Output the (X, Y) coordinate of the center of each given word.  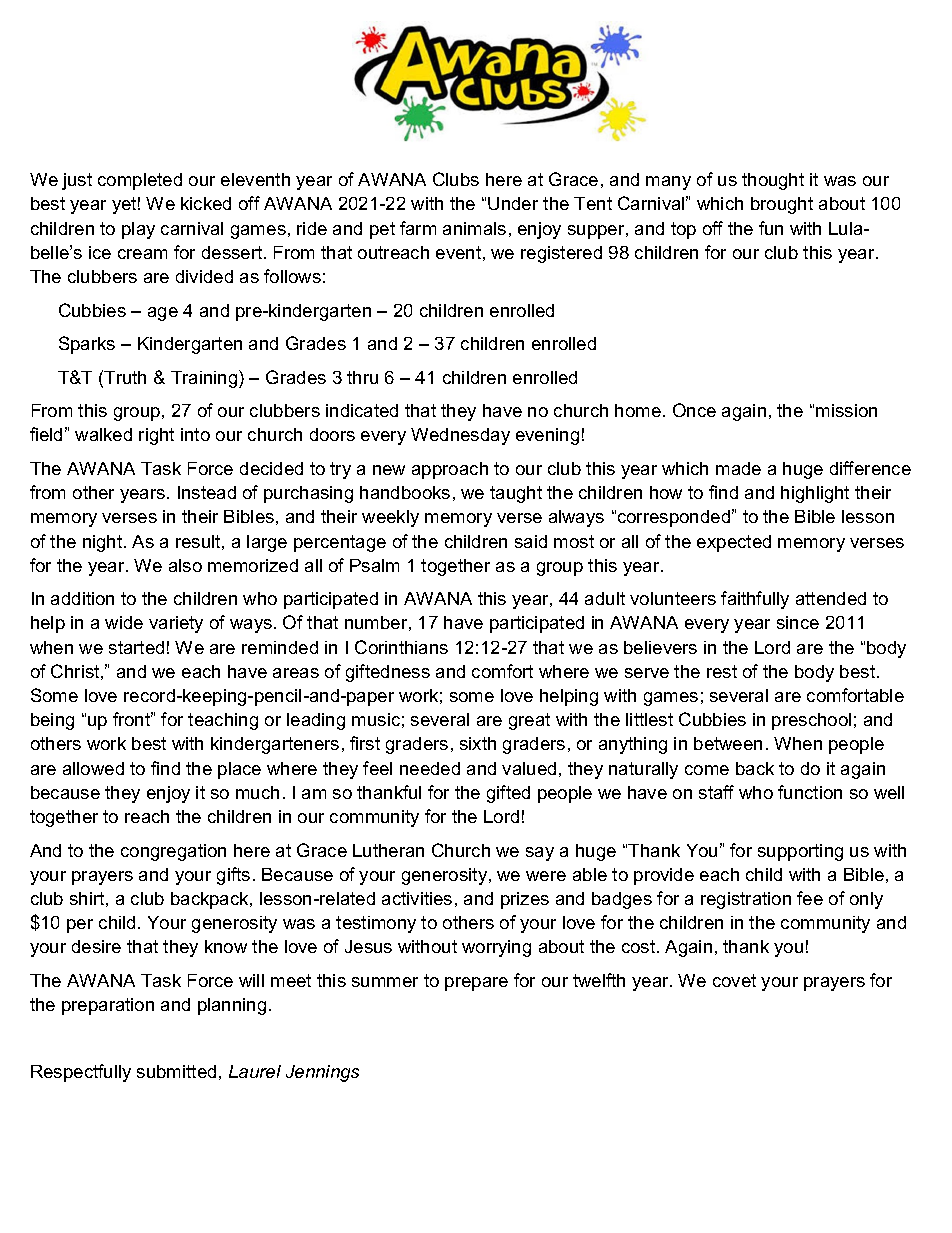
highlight (815, 494)
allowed (93, 768)
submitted (176, 1071)
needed (430, 768)
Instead (207, 492)
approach (450, 470)
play (138, 230)
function (810, 792)
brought (782, 205)
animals (474, 228)
